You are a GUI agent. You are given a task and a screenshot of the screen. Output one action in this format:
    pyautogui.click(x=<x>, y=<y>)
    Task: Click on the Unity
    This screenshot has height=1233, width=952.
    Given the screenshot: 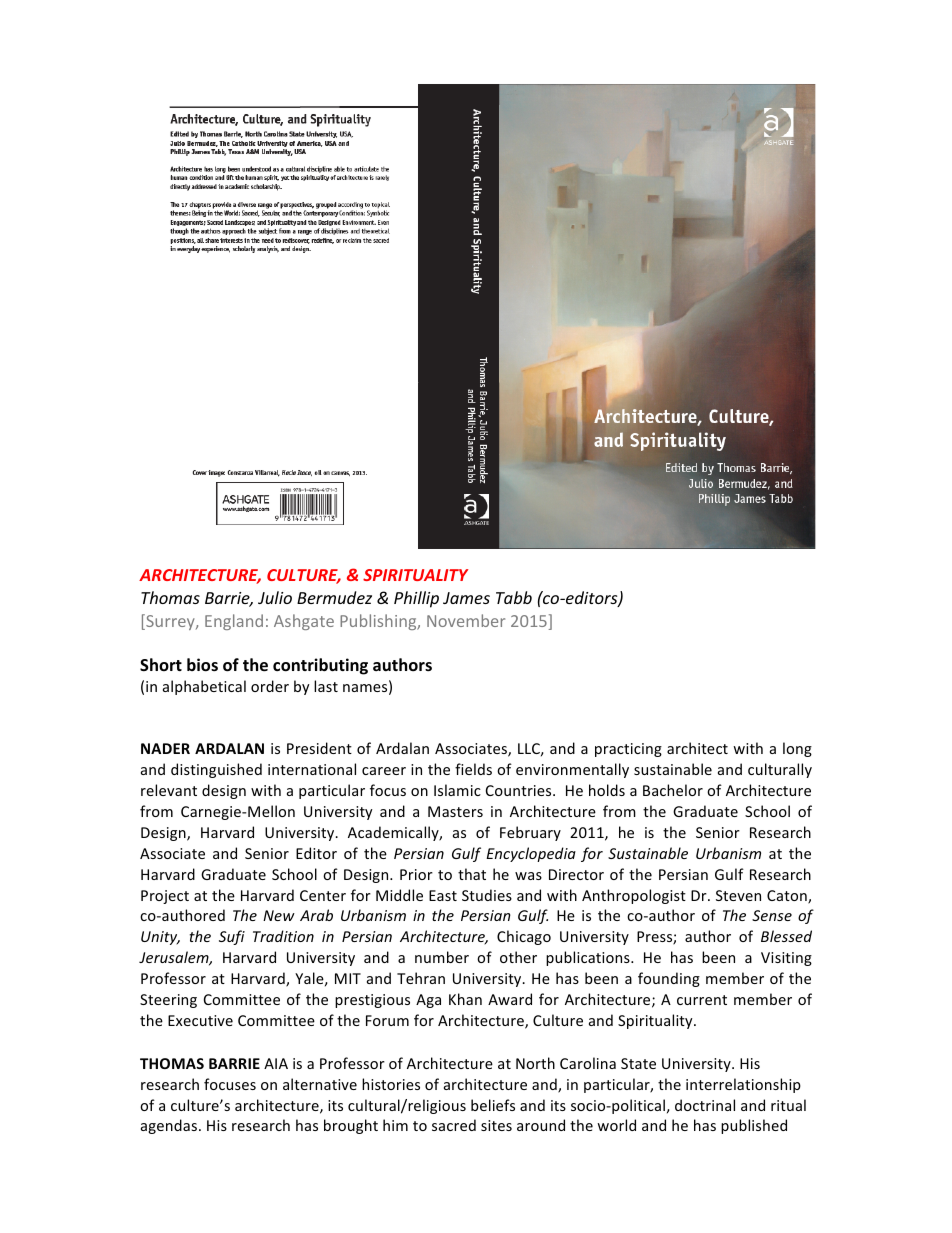 What is the action you would take?
    pyautogui.click(x=160, y=938)
